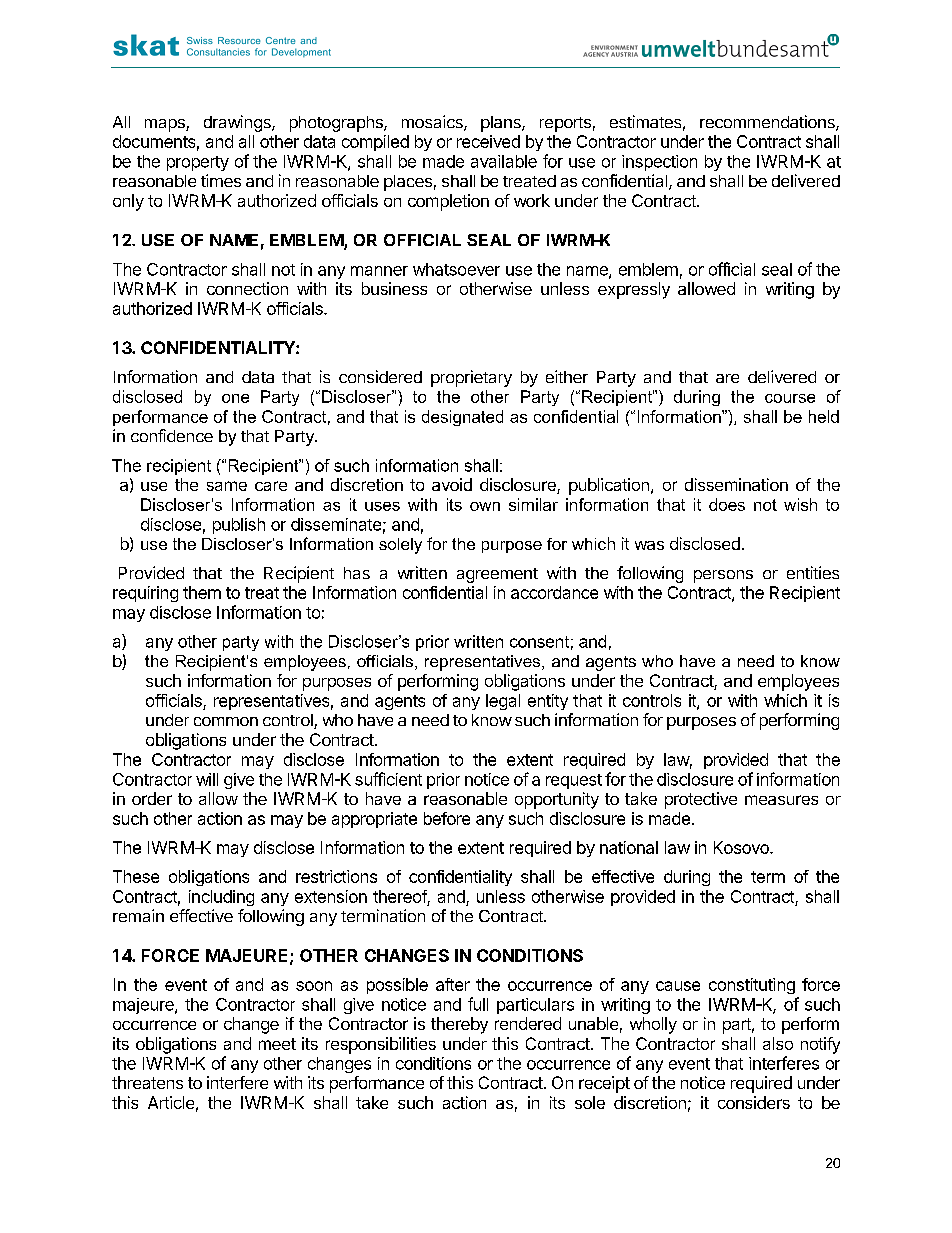  I want to click on Kosovo, so click(742, 847).
